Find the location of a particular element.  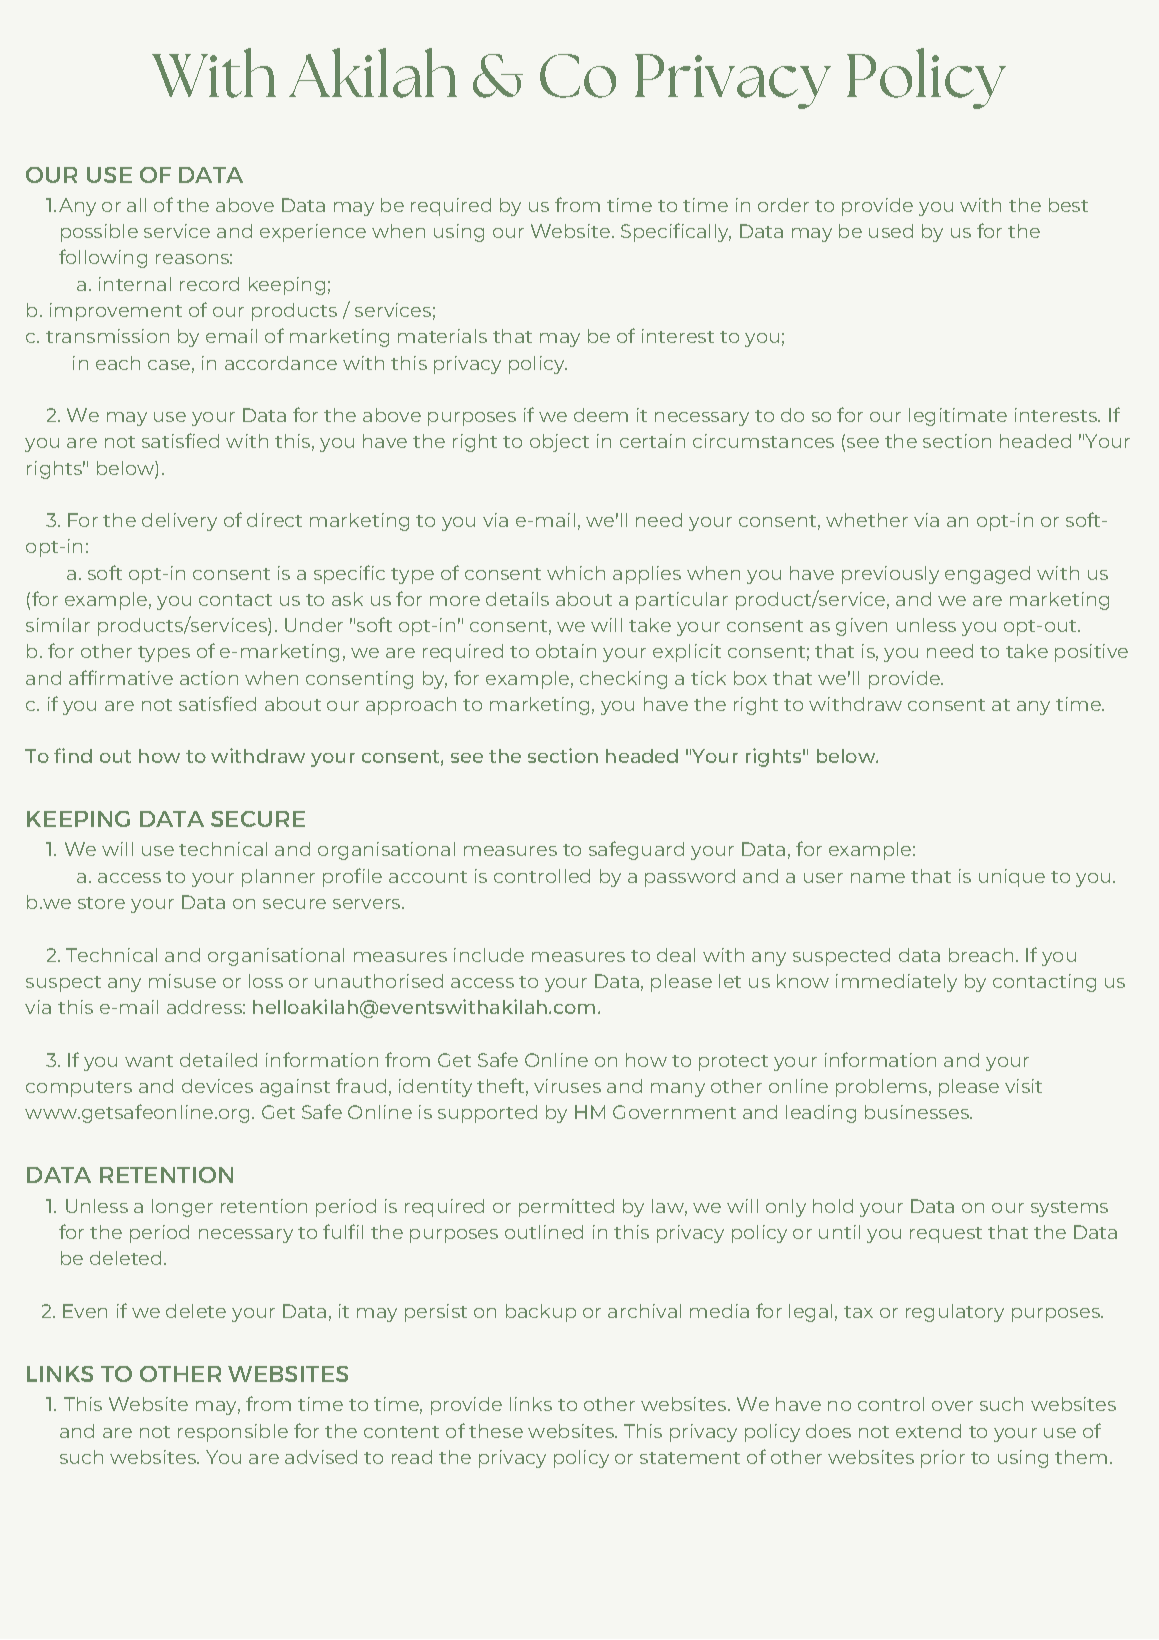

which is located at coordinates (576, 573).
